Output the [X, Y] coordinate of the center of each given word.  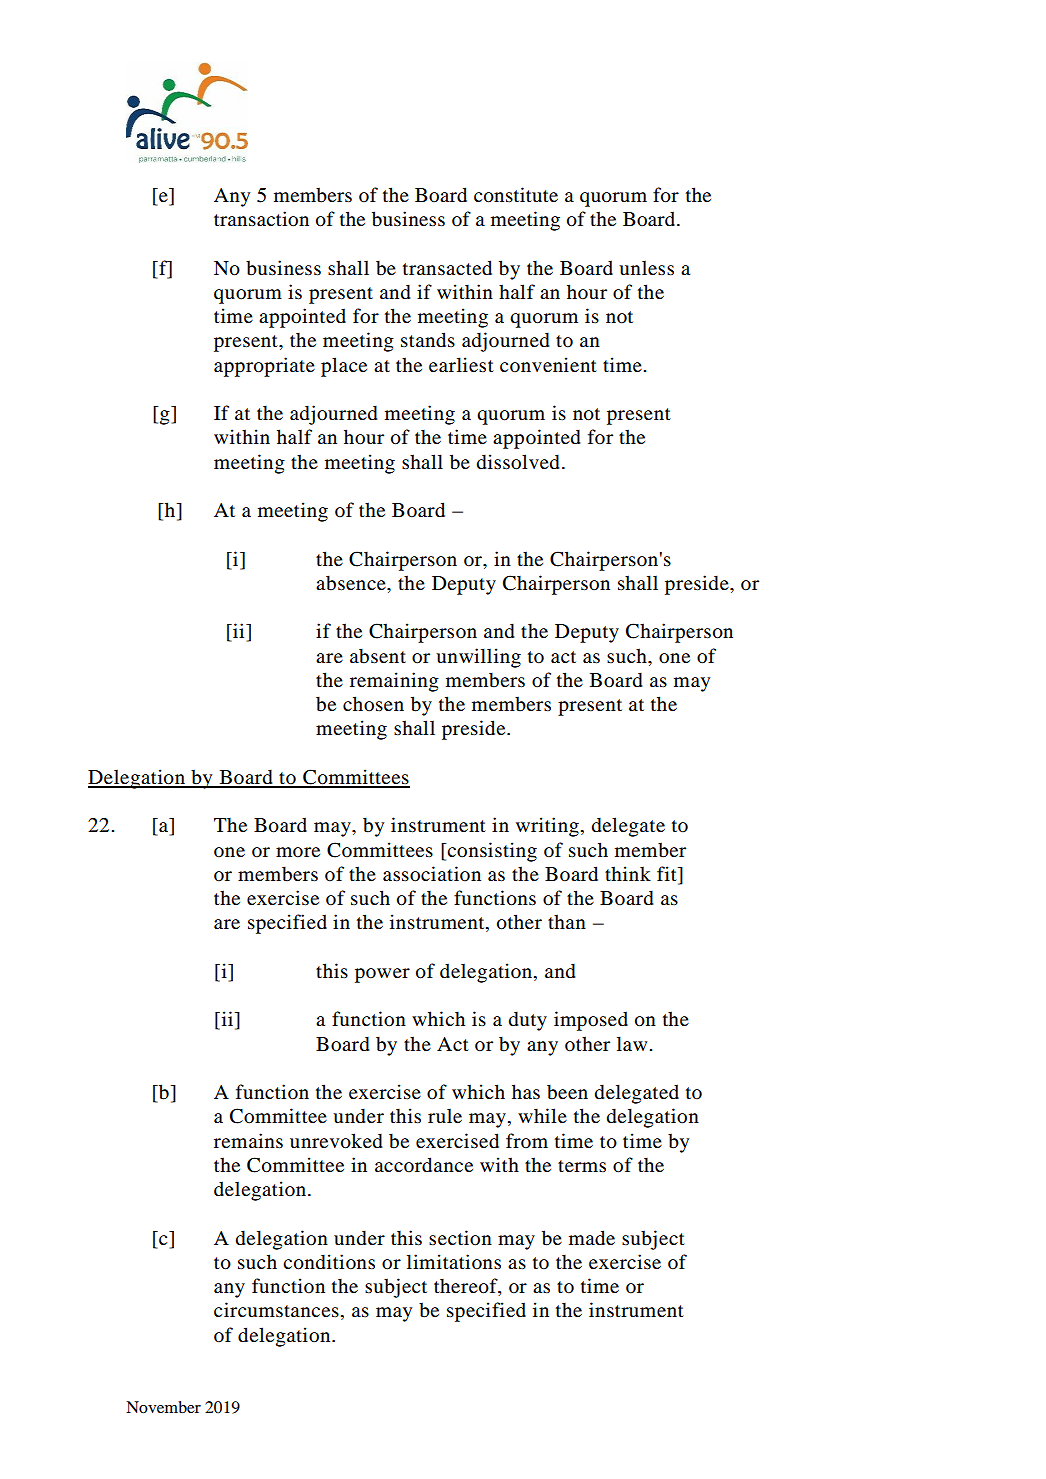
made [592, 1238]
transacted [447, 268]
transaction [261, 219]
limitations [454, 1262]
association [432, 874]
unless [646, 268]
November [163, 1407]
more [298, 852]
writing [547, 827]
